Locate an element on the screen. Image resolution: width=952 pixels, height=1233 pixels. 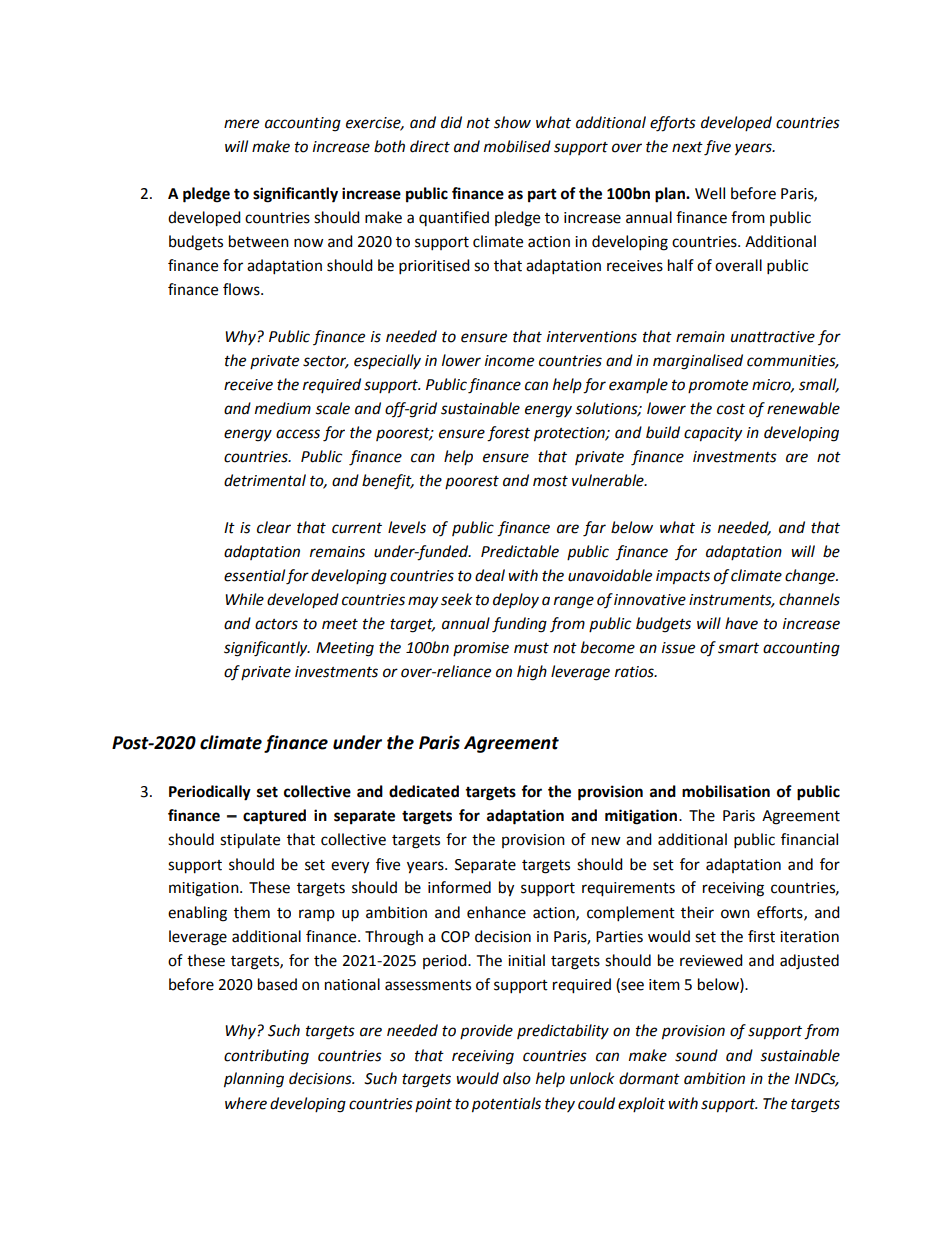
mere is located at coordinates (241, 124).
